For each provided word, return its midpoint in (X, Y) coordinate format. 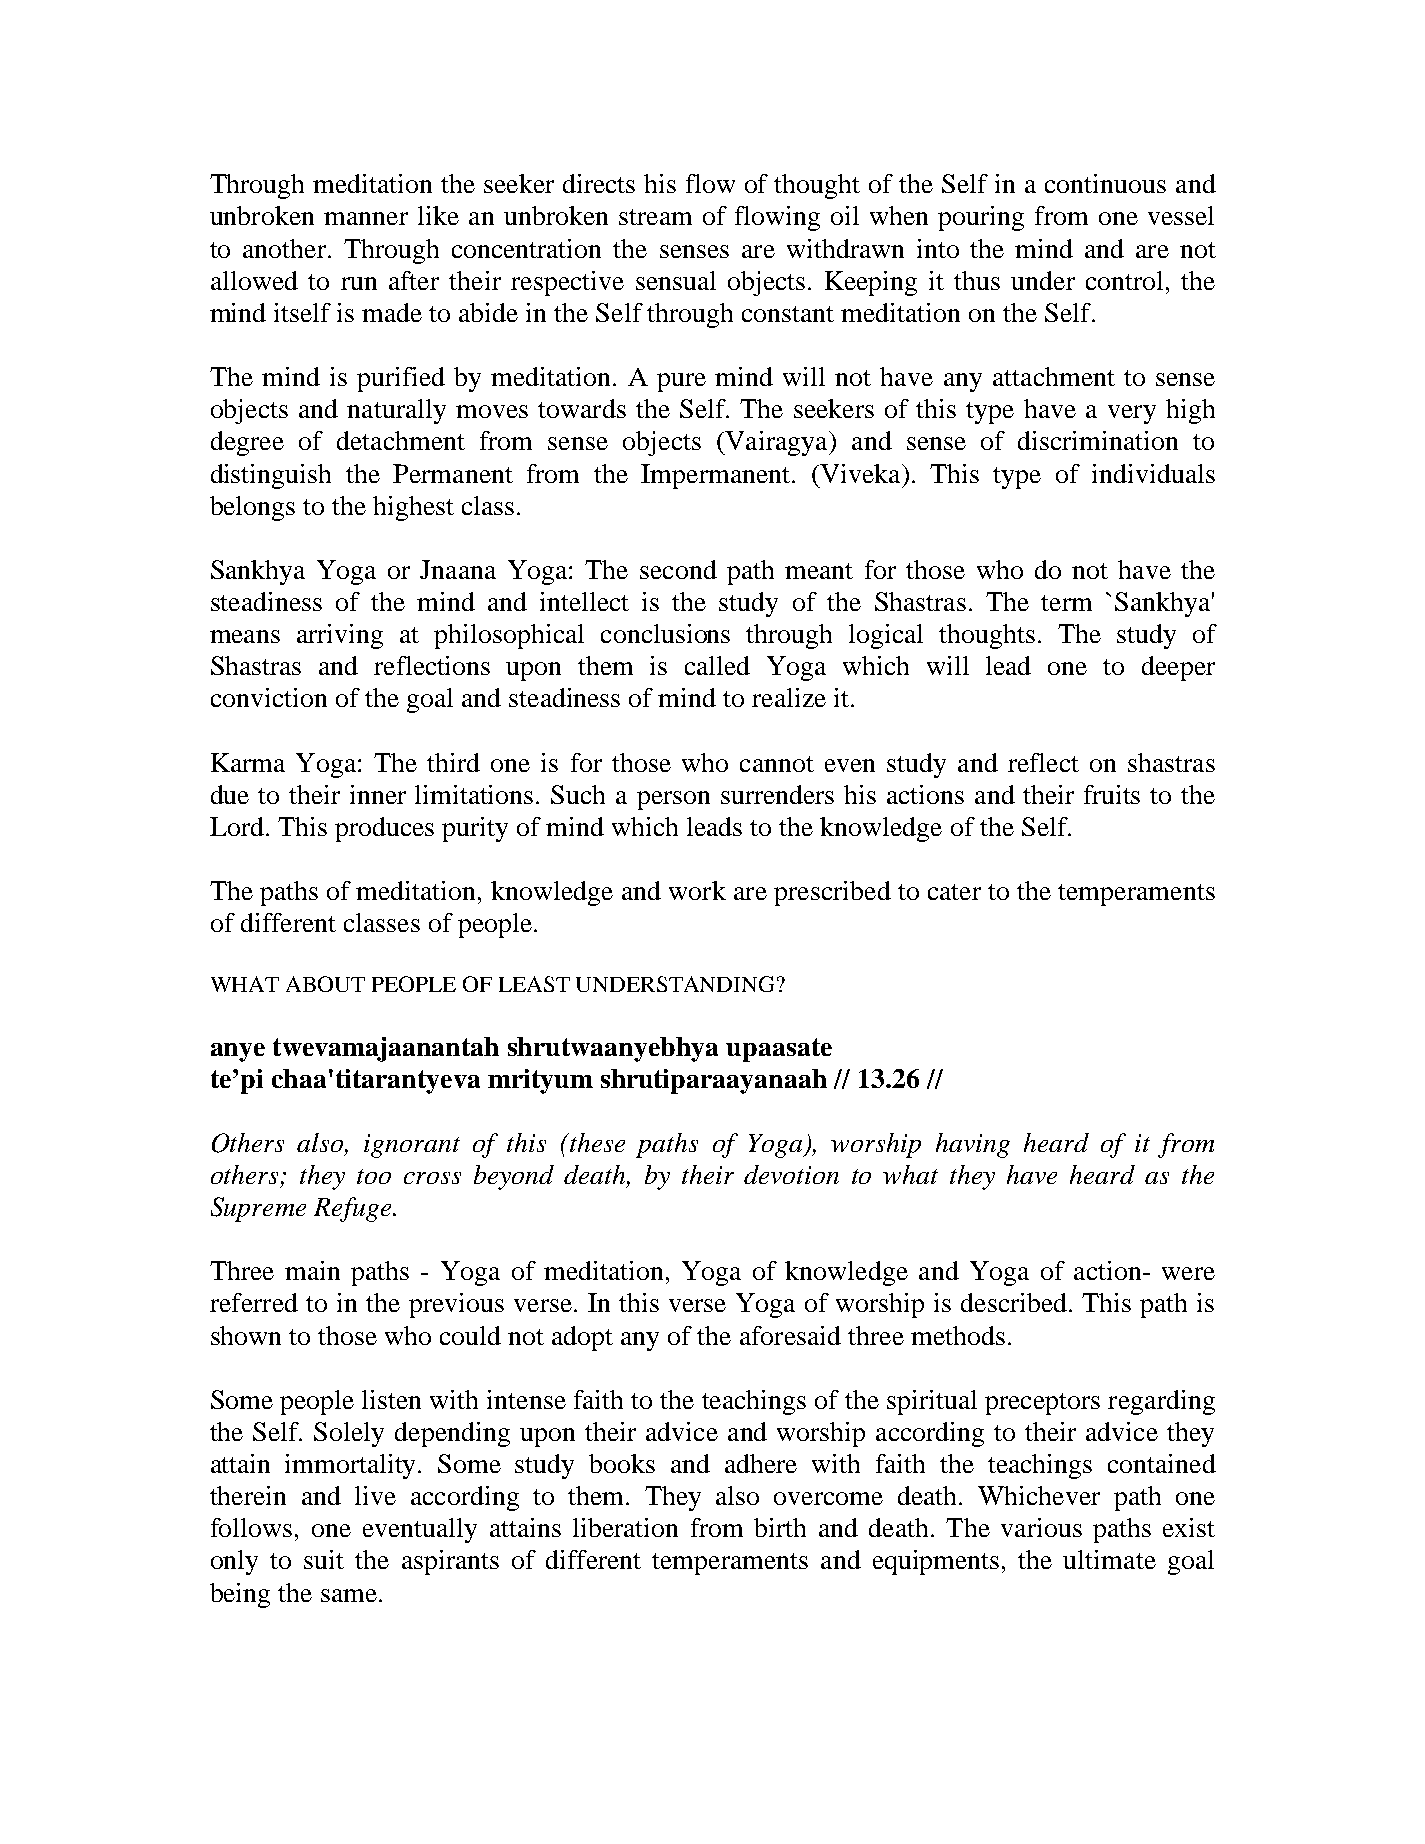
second (678, 569)
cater (954, 892)
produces (384, 829)
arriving (340, 636)
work (697, 890)
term (1066, 603)
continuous (1105, 183)
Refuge (354, 1209)
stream (655, 217)
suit (324, 1559)
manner (366, 218)
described (1015, 1302)
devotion (791, 1174)
